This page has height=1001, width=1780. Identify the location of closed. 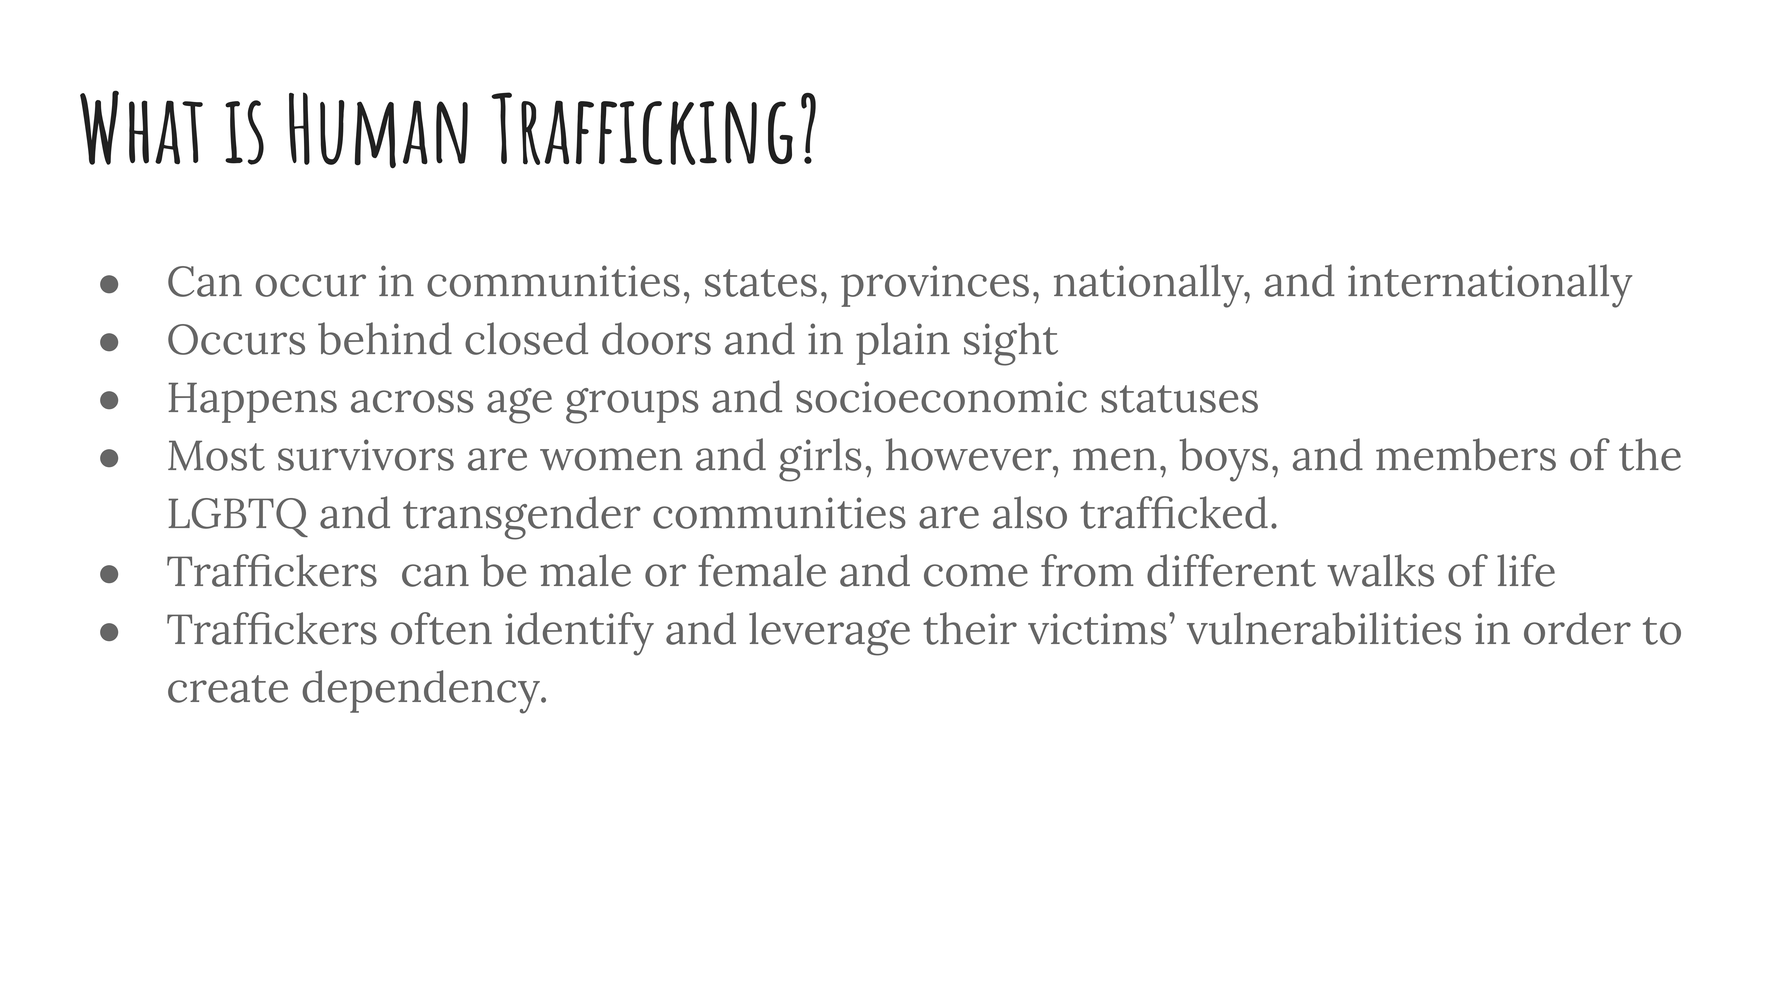
(526, 338).
